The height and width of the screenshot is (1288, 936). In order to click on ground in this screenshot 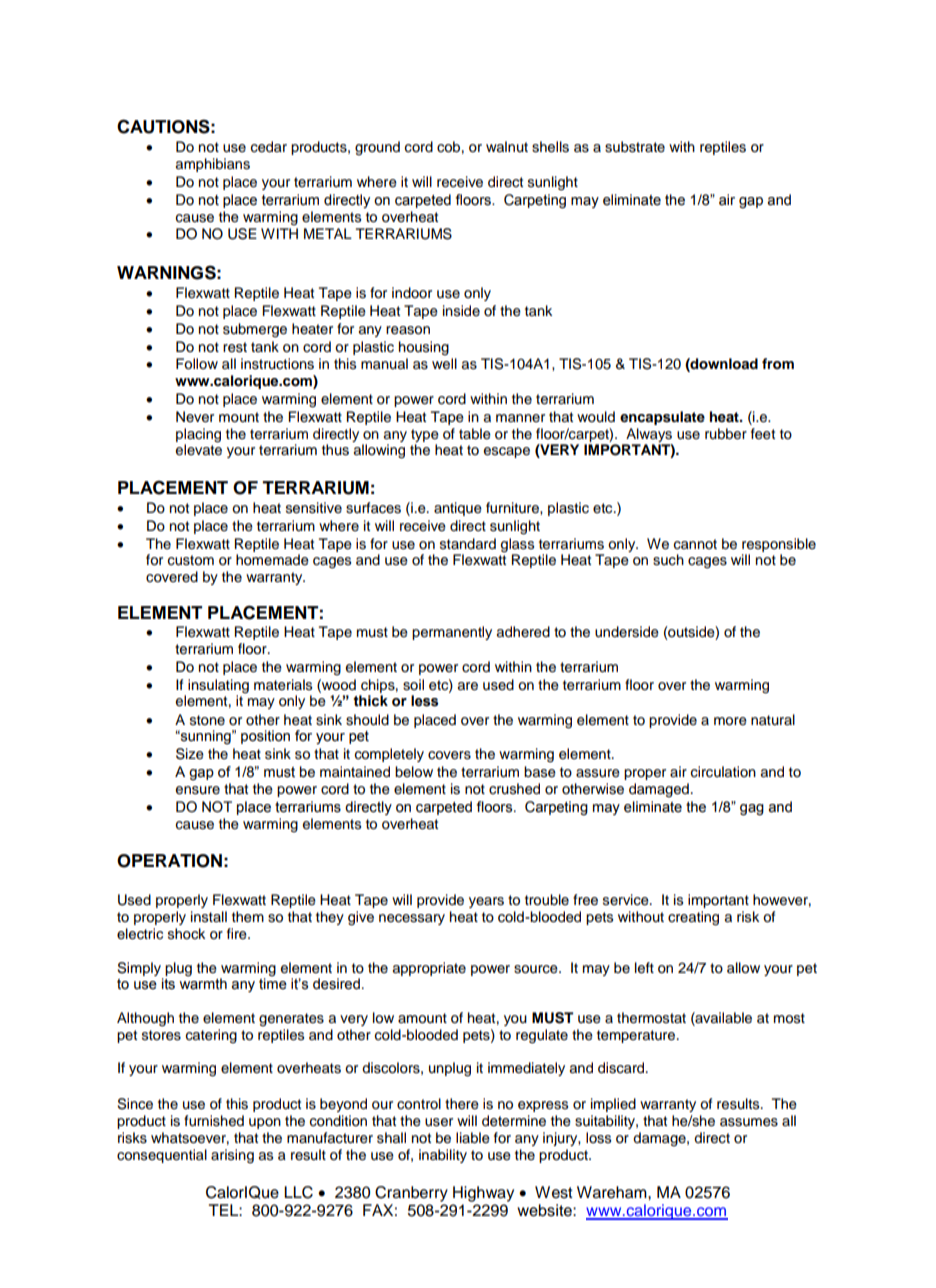, I will do `click(377, 148)`.
